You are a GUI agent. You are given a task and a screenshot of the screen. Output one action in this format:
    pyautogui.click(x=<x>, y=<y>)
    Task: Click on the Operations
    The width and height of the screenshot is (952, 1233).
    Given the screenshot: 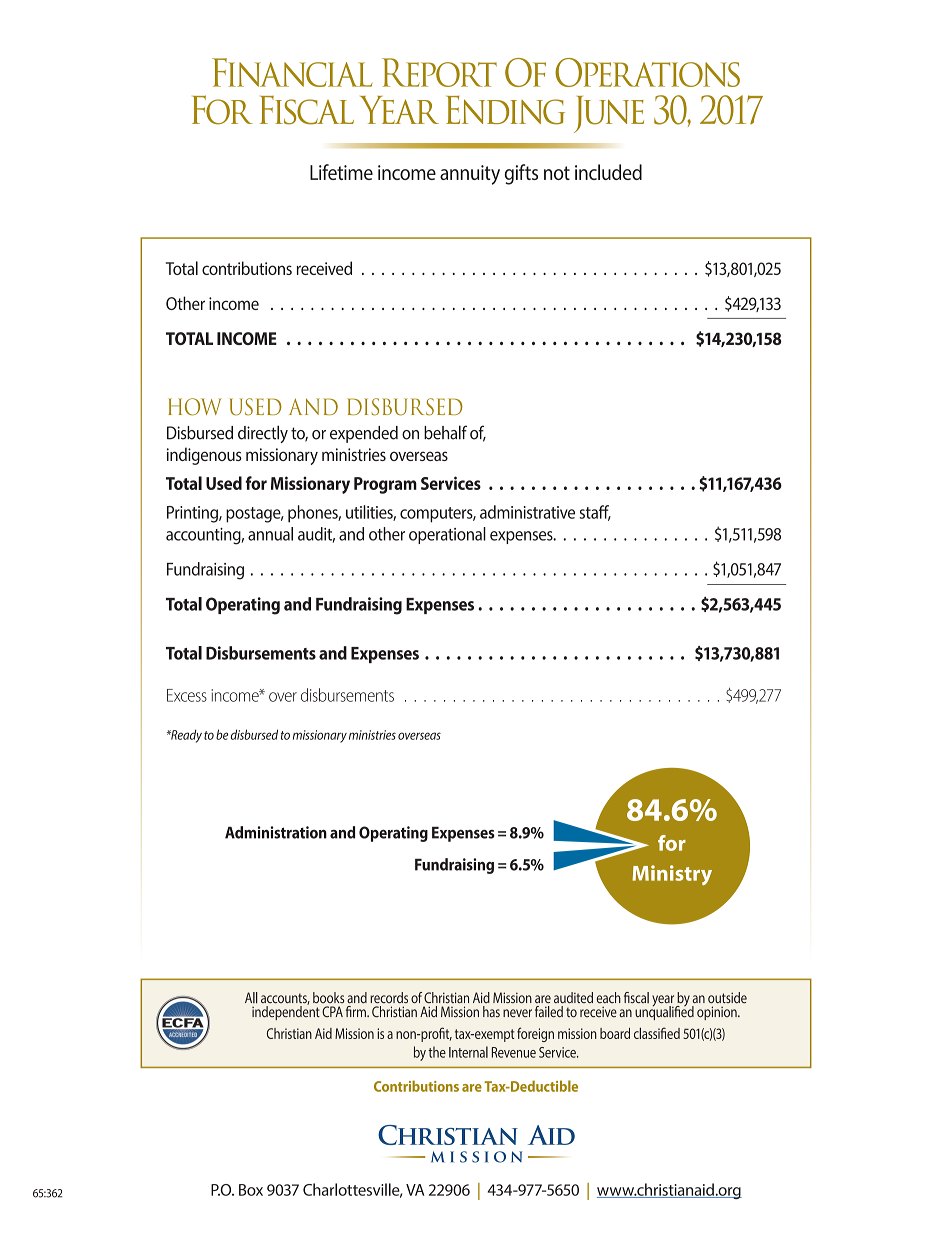 What is the action you would take?
    pyautogui.click(x=647, y=72)
